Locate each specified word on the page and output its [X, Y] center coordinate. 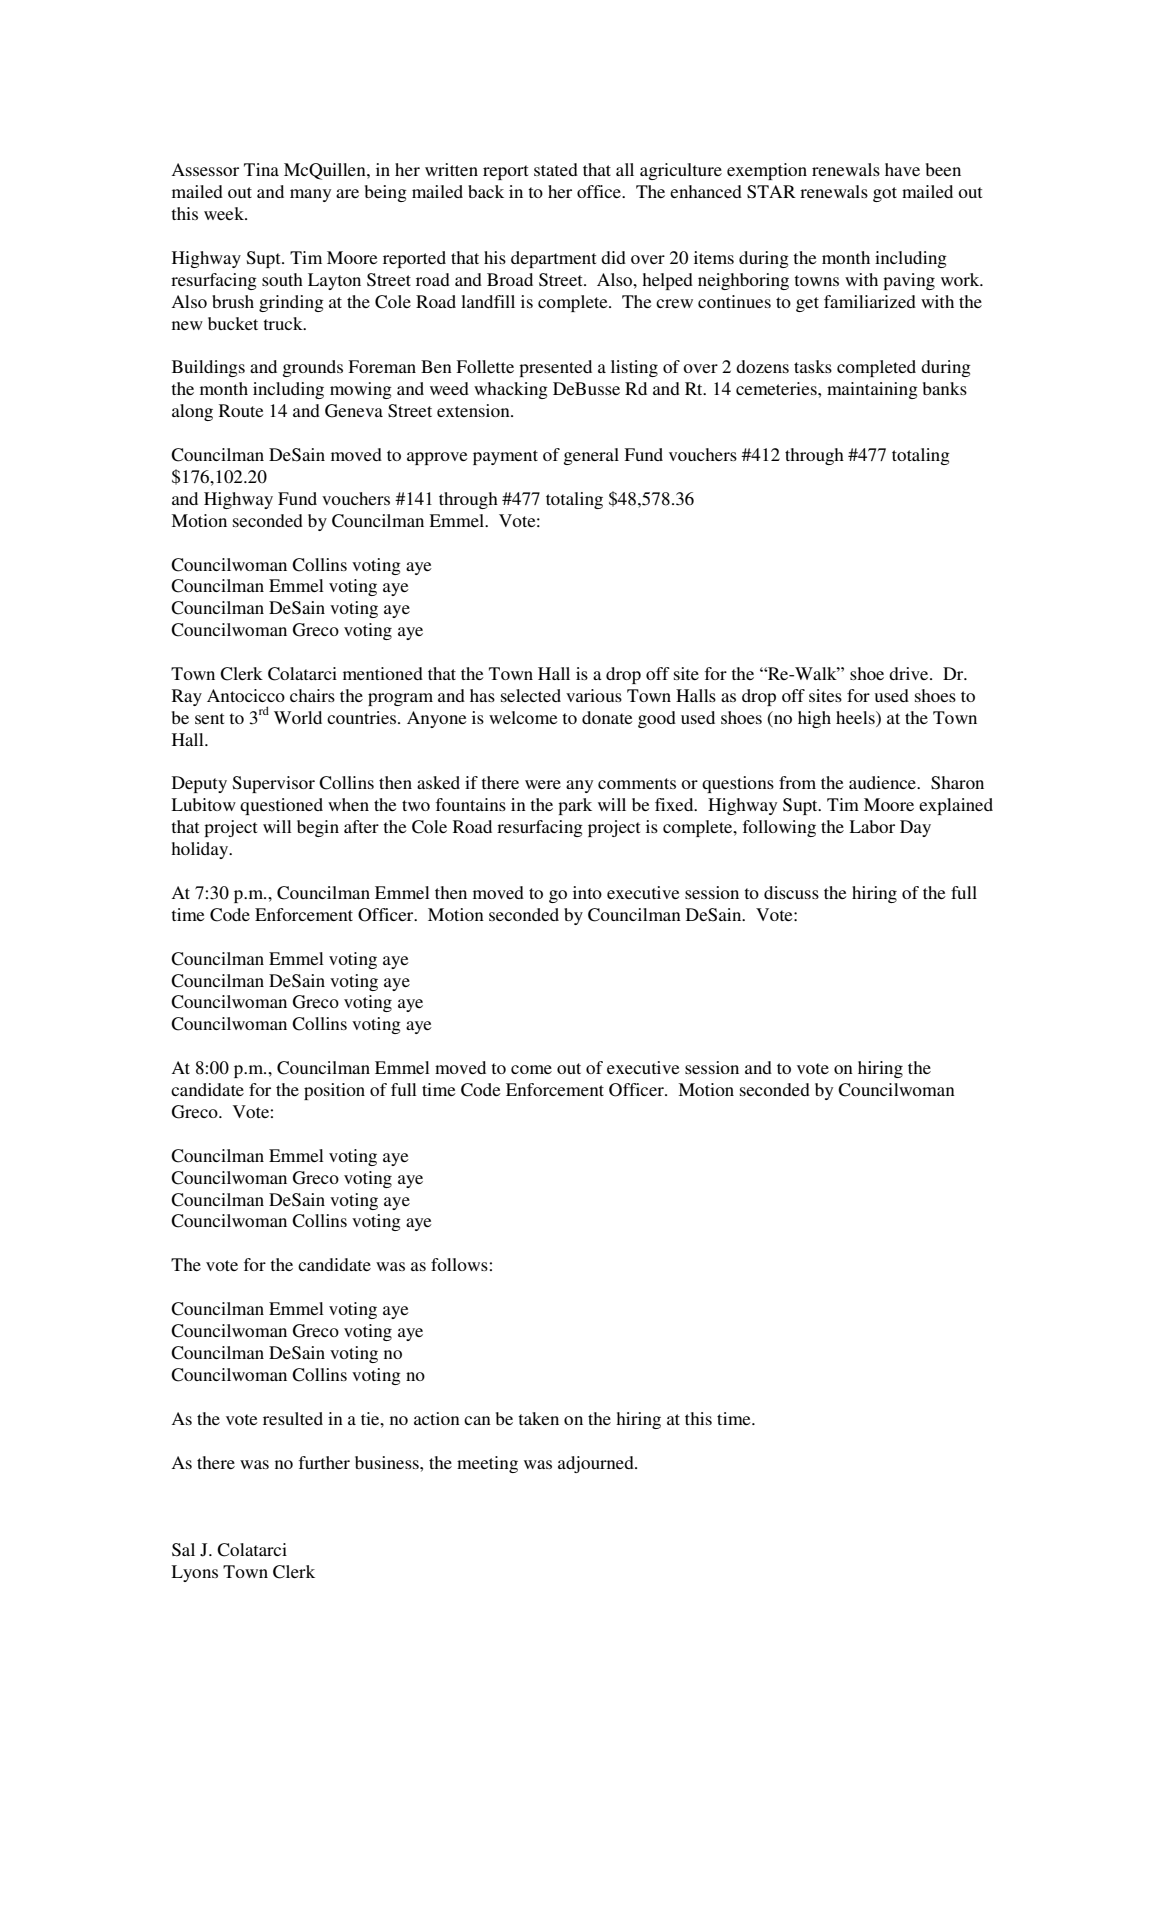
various [594, 695]
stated [556, 169]
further [324, 1462]
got [885, 194]
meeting [487, 1464]
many [310, 195]
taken [538, 1418]
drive [910, 673]
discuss [791, 892]
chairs [312, 695]
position [334, 1091]
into [587, 892]
